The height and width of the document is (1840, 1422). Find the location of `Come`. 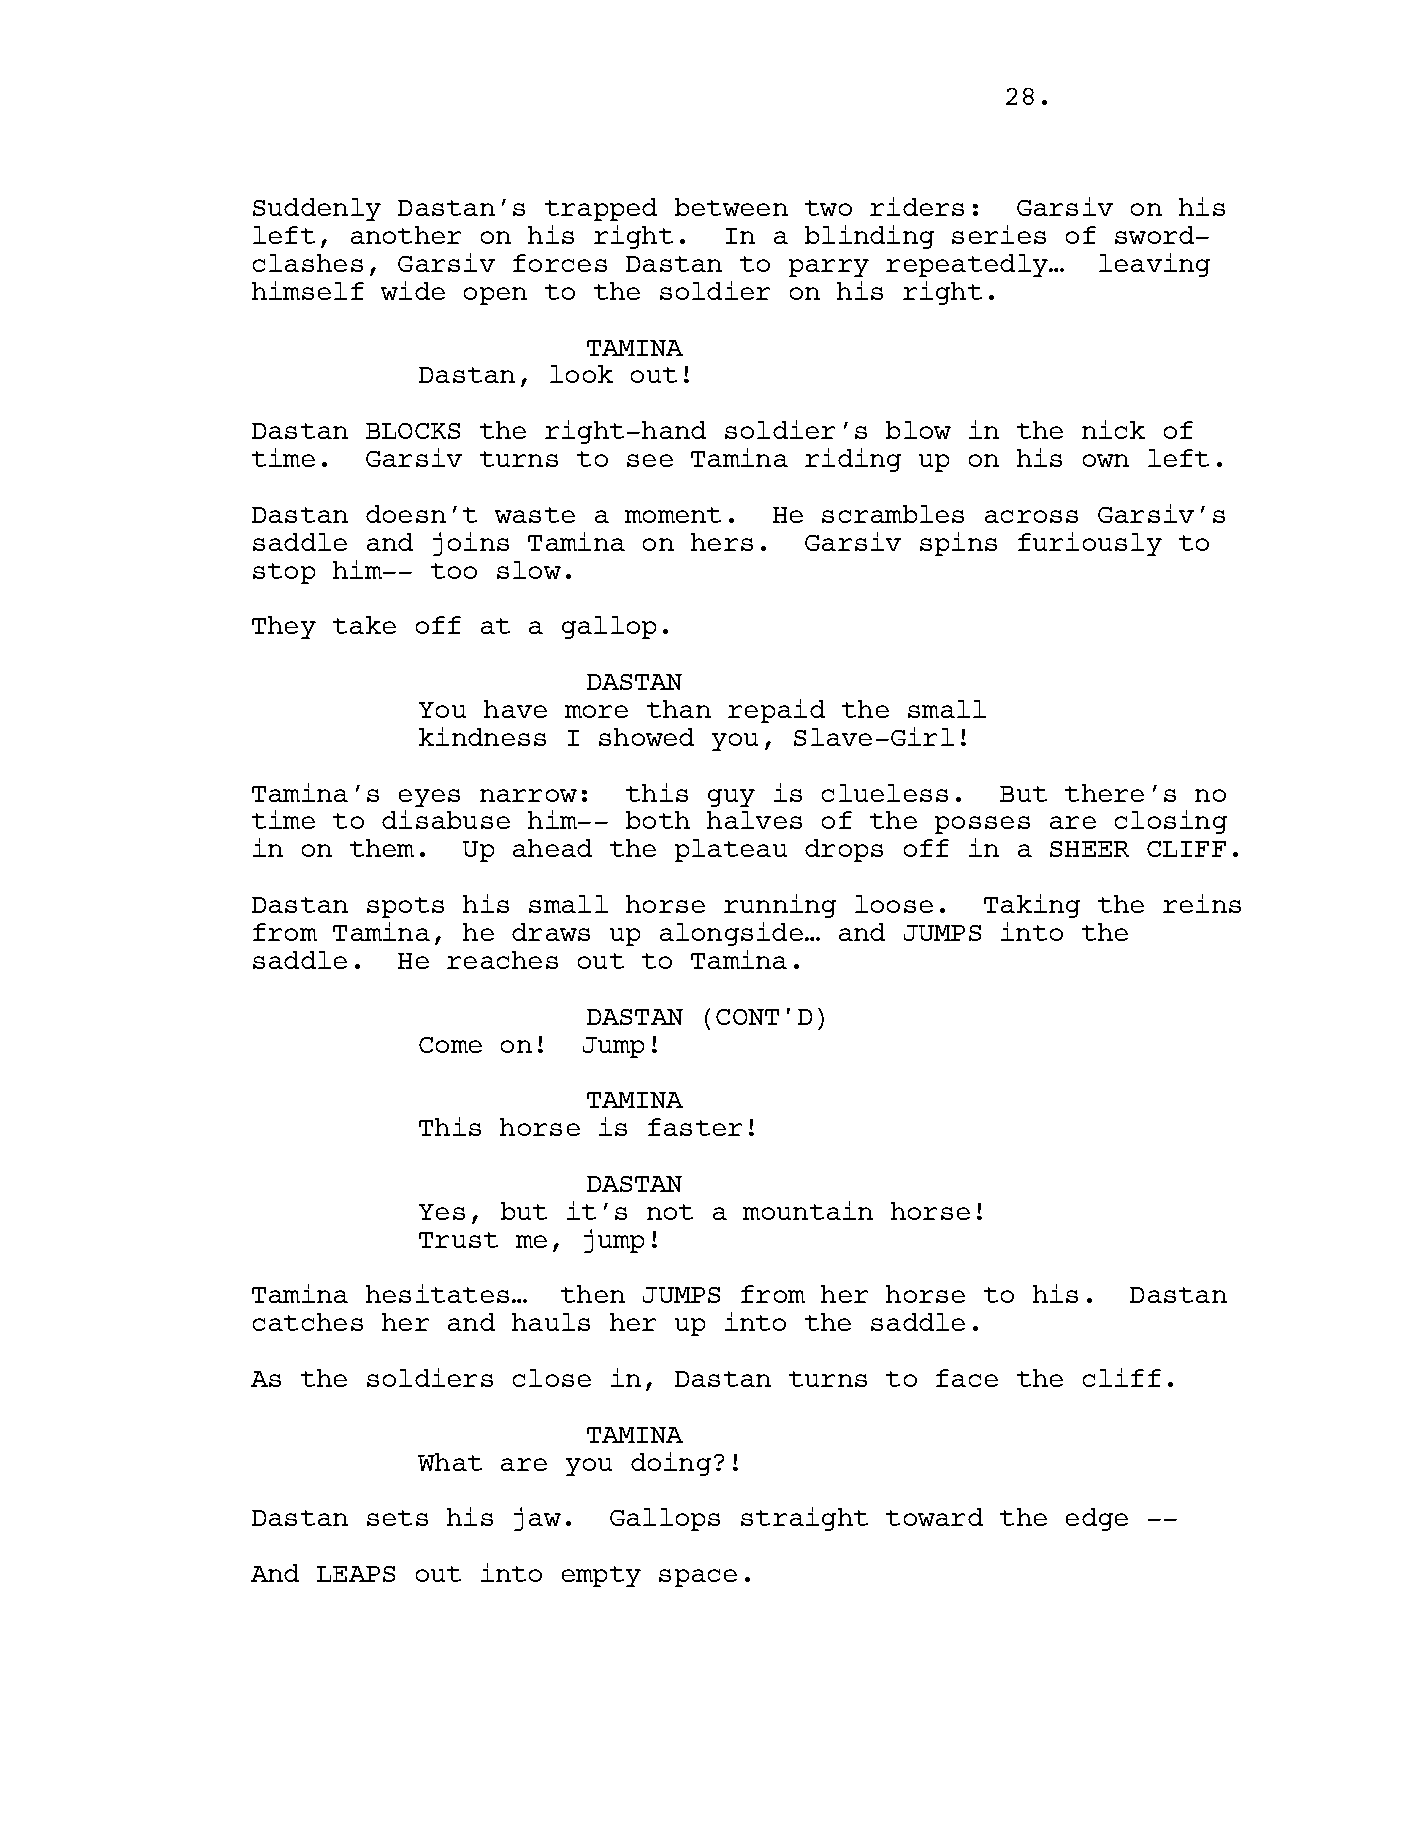

Come is located at coordinates (450, 1045).
